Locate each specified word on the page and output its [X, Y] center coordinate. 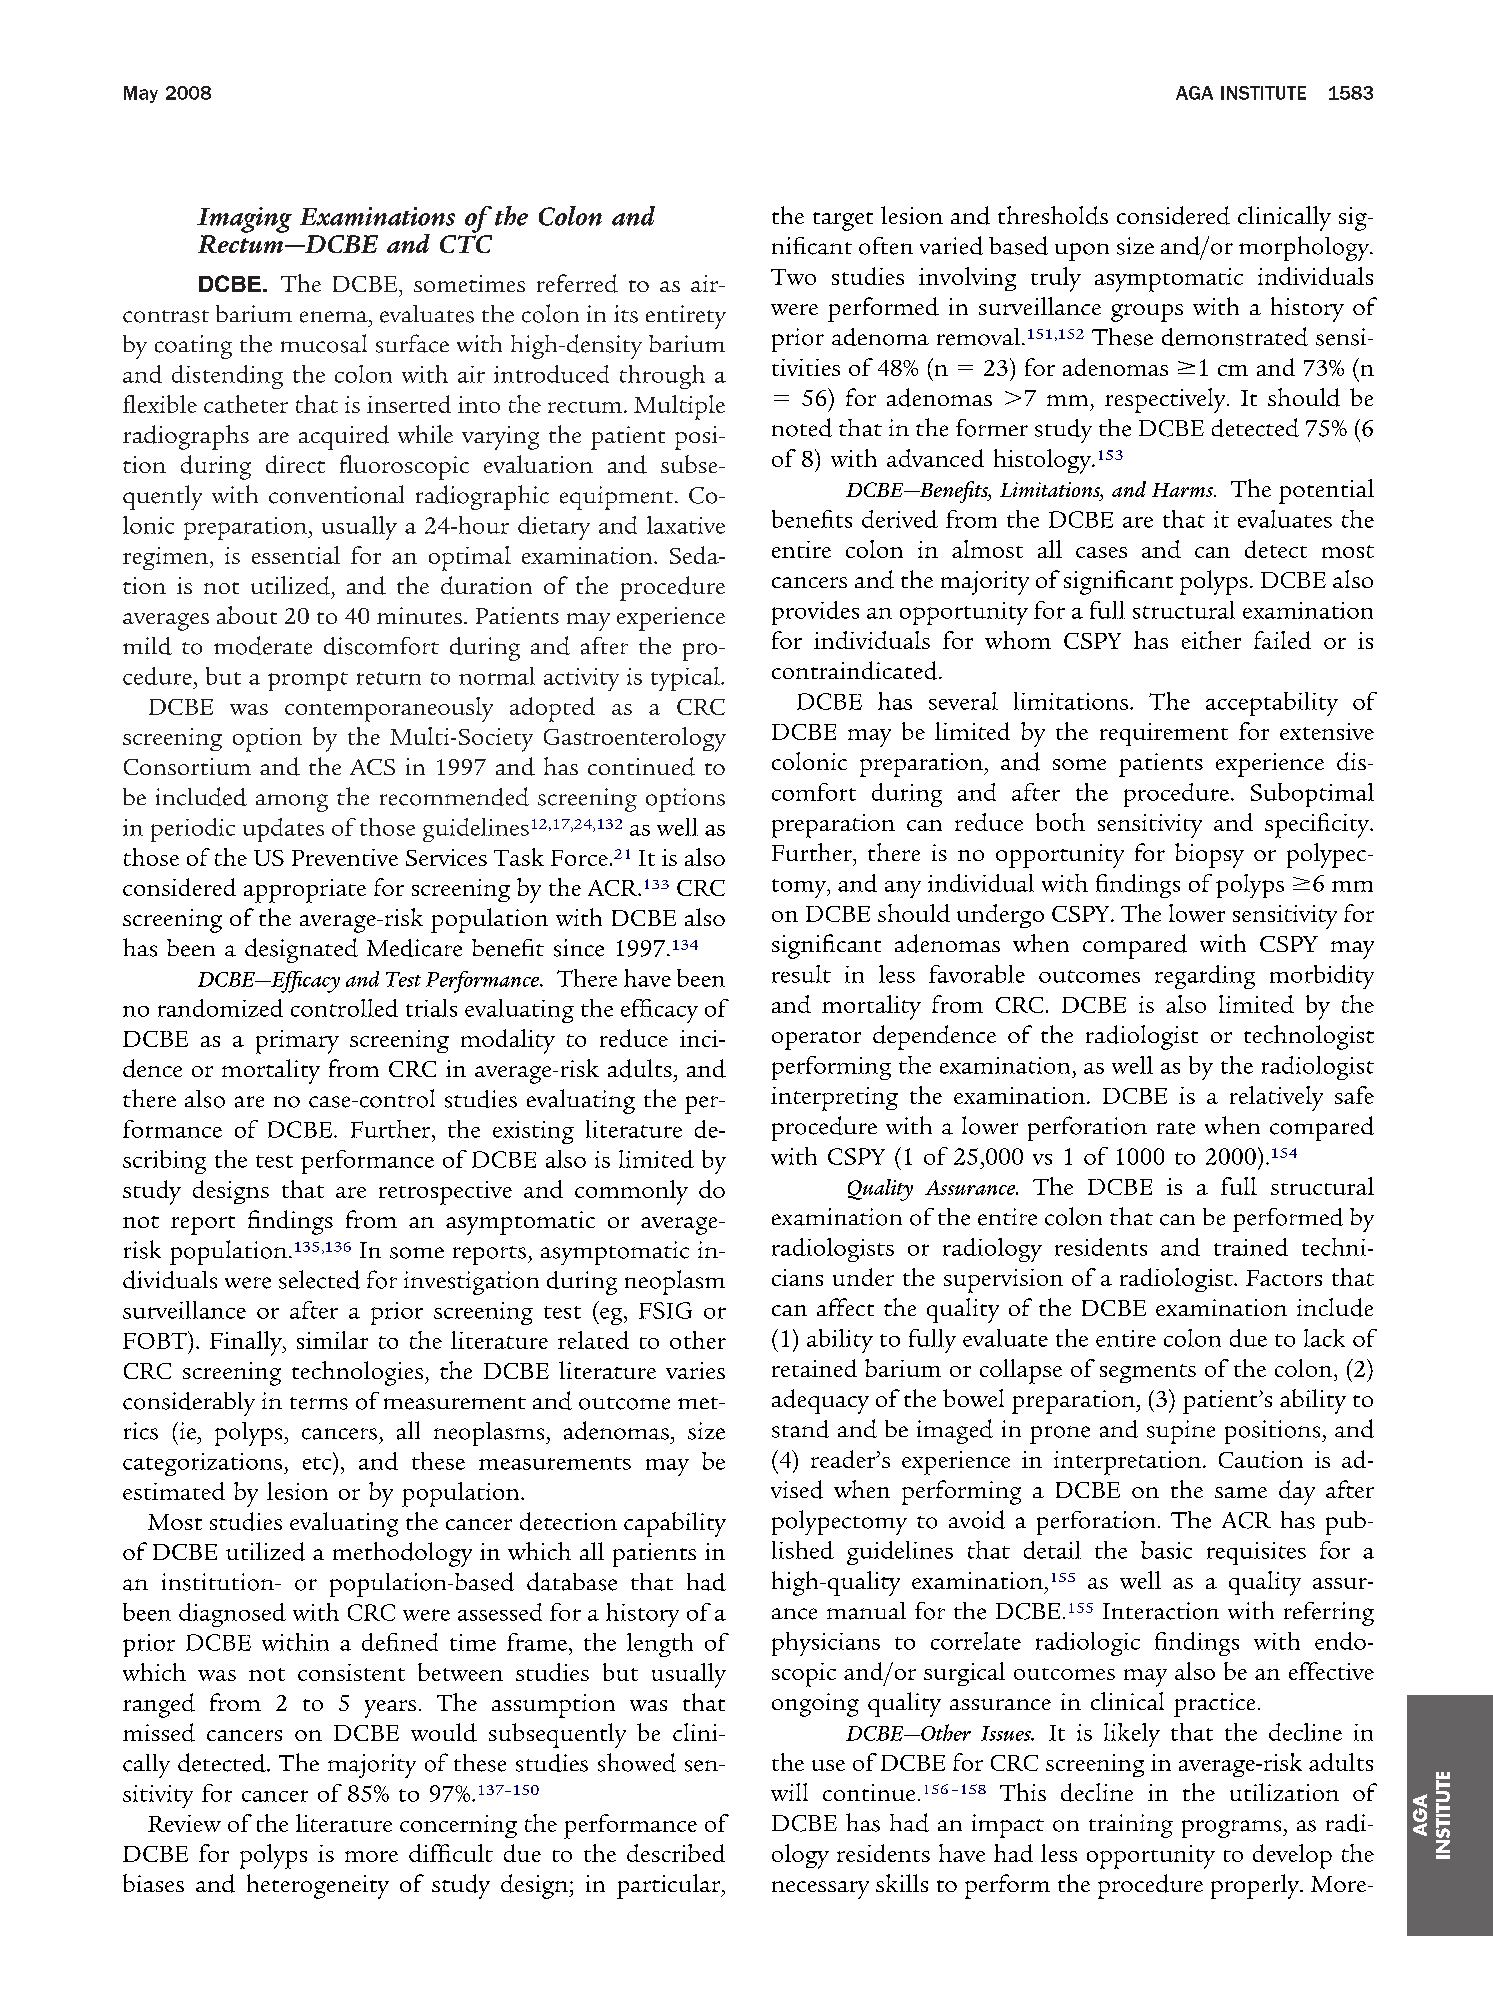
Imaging [244, 220]
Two [793, 277]
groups [1147, 313]
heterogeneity [318, 1886]
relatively [1276, 1098]
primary [297, 1042]
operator [816, 1040]
